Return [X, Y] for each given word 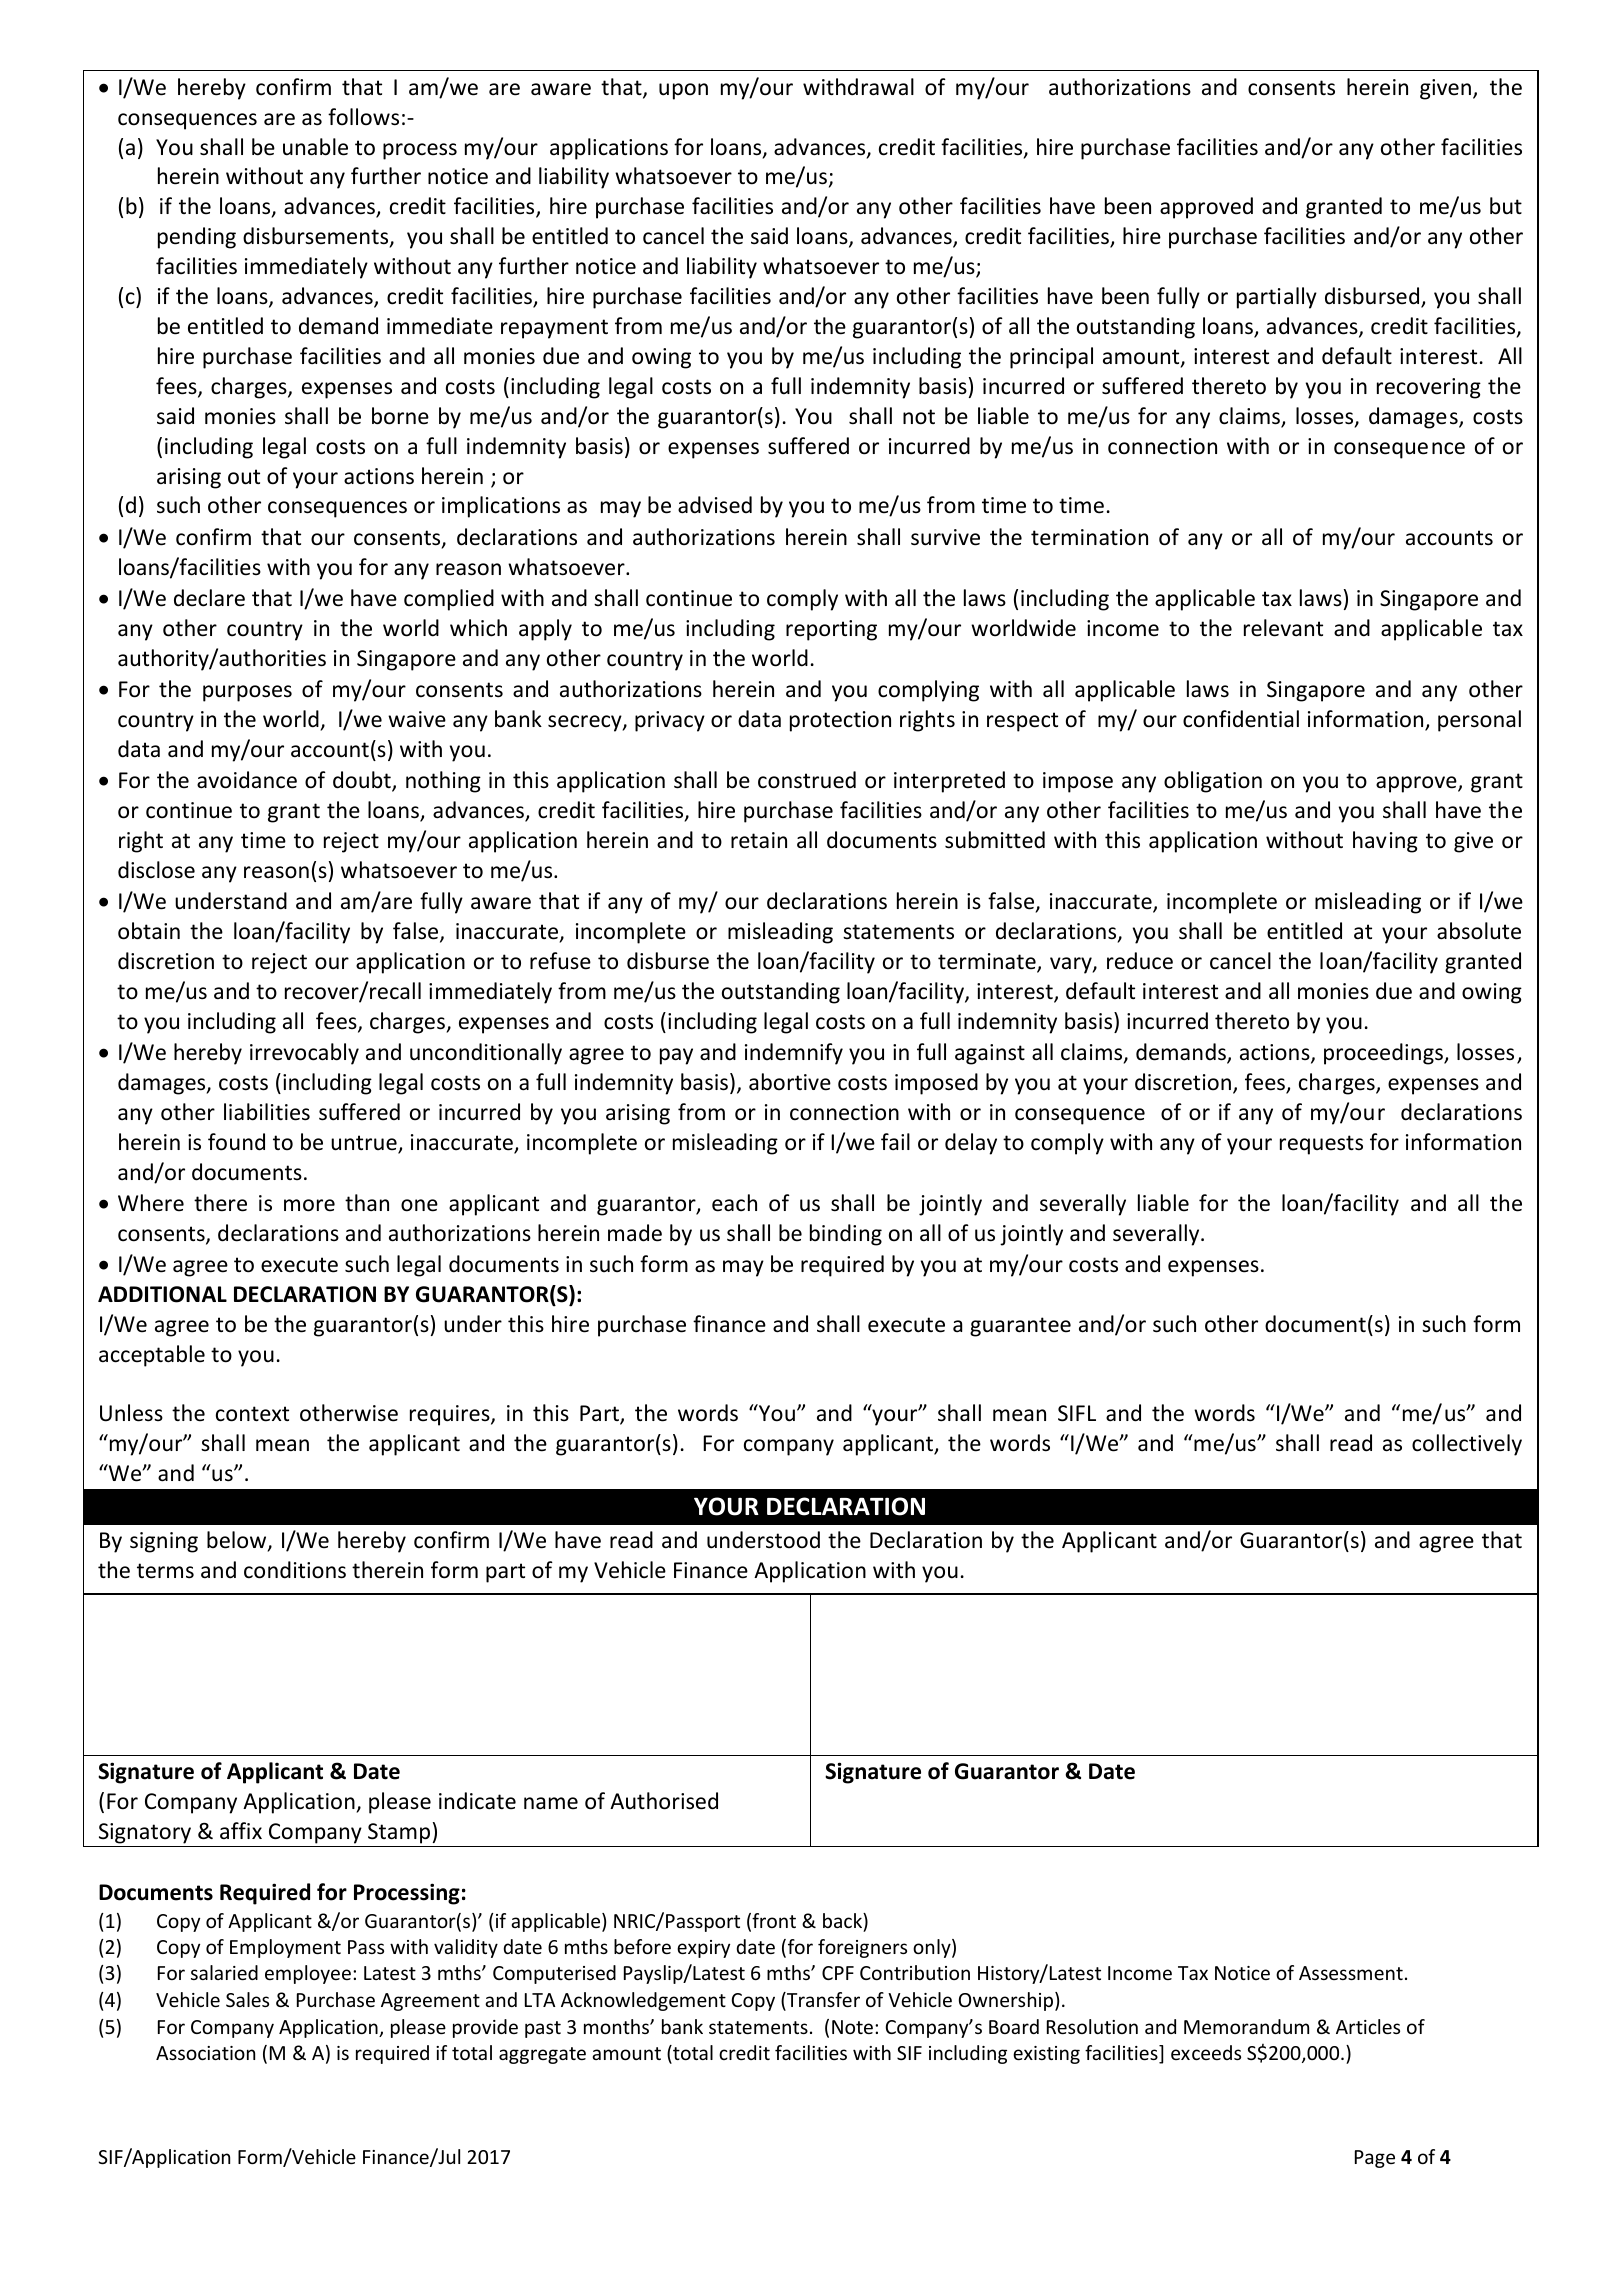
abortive [790, 1082]
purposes [247, 693]
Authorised [664, 1801]
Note [854, 2027]
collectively [1467, 1445]
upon [683, 91]
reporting [831, 630]
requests [1321, 1145]
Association [205, 2053]
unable [315, 147]
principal [1051, 358]
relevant [1283, 628]
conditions [295, 1570]
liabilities [267, 1112]
